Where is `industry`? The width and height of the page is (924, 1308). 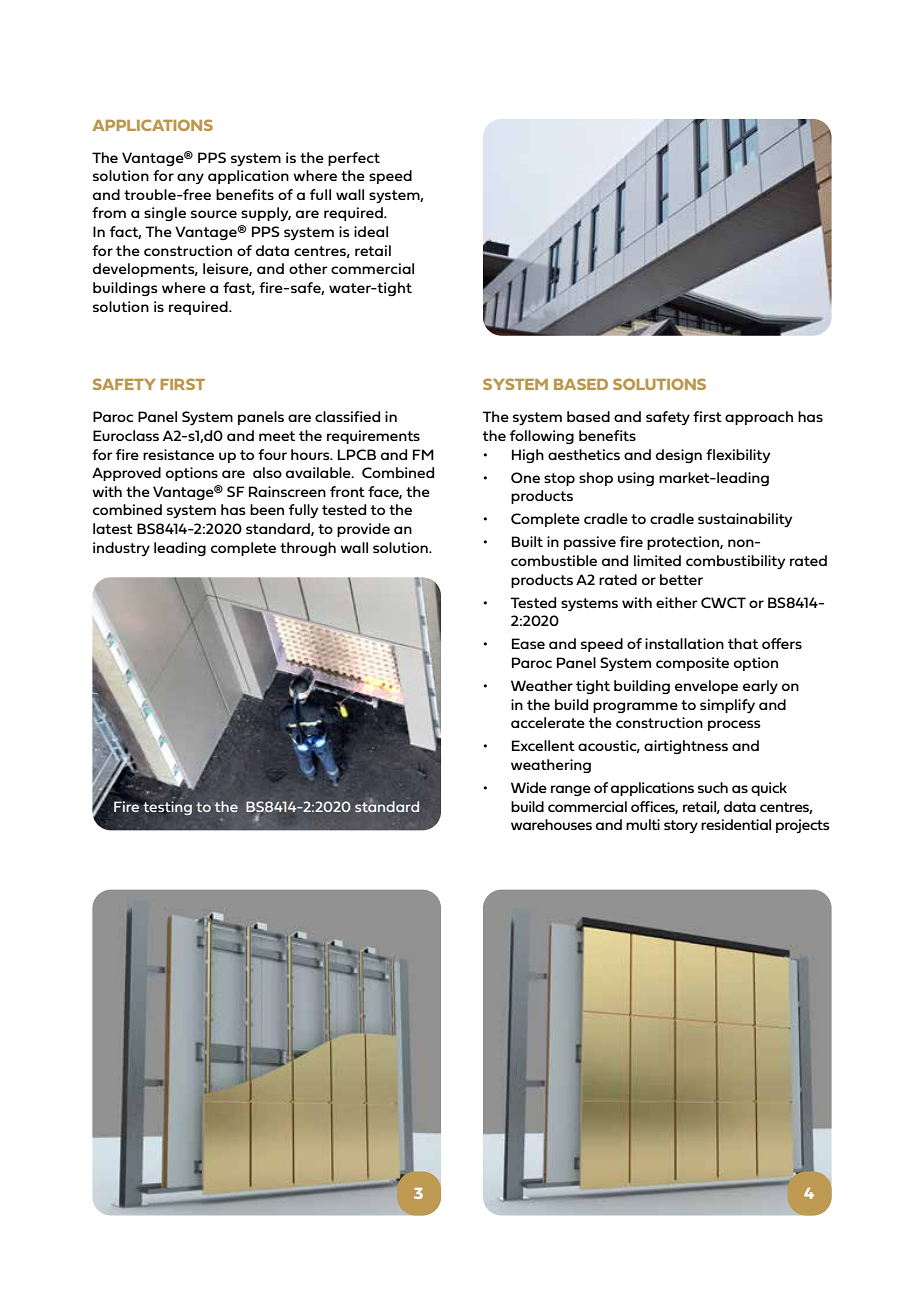
industry is located at coordinates (121, 549).
